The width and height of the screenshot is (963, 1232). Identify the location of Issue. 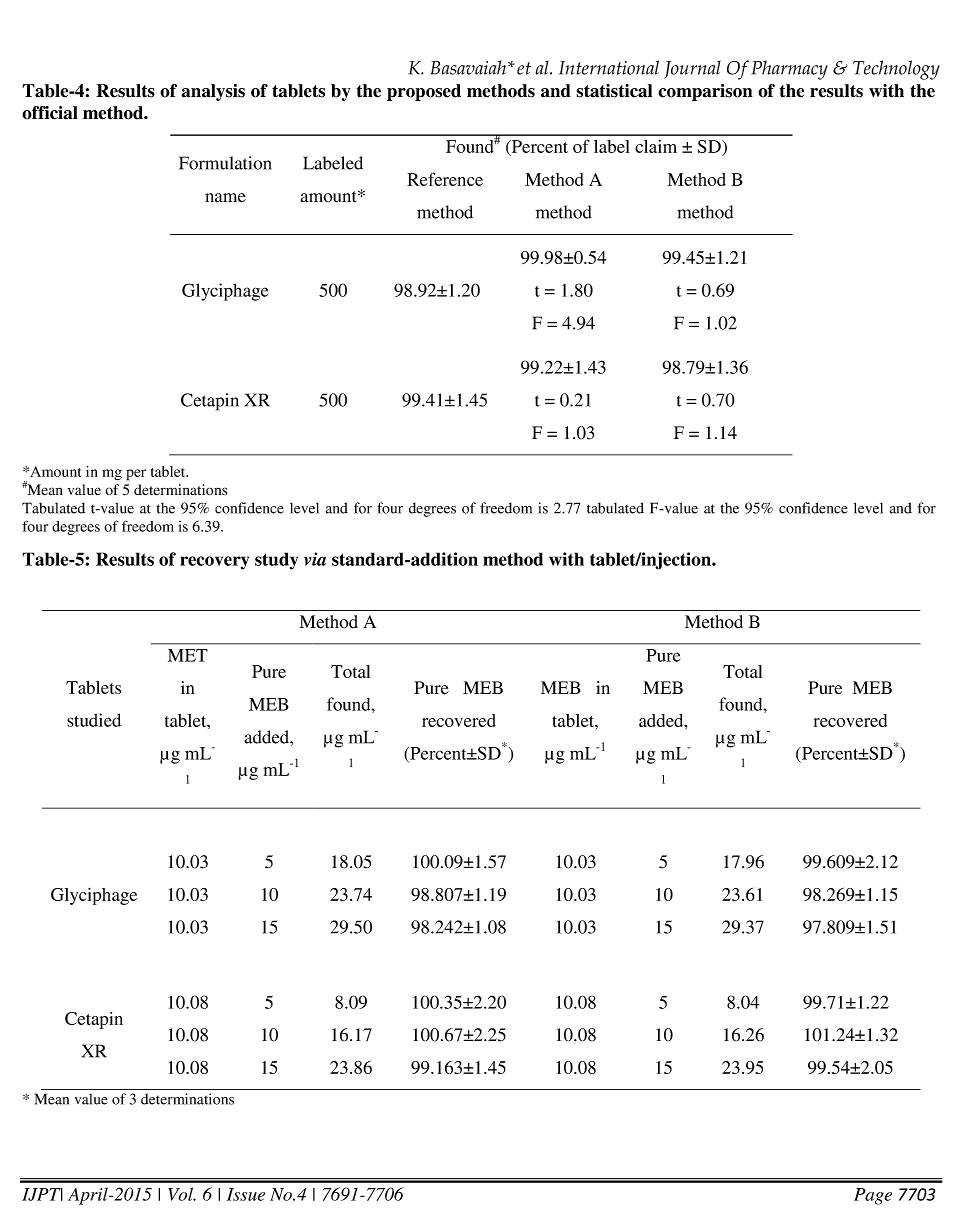
(246, 1194).
